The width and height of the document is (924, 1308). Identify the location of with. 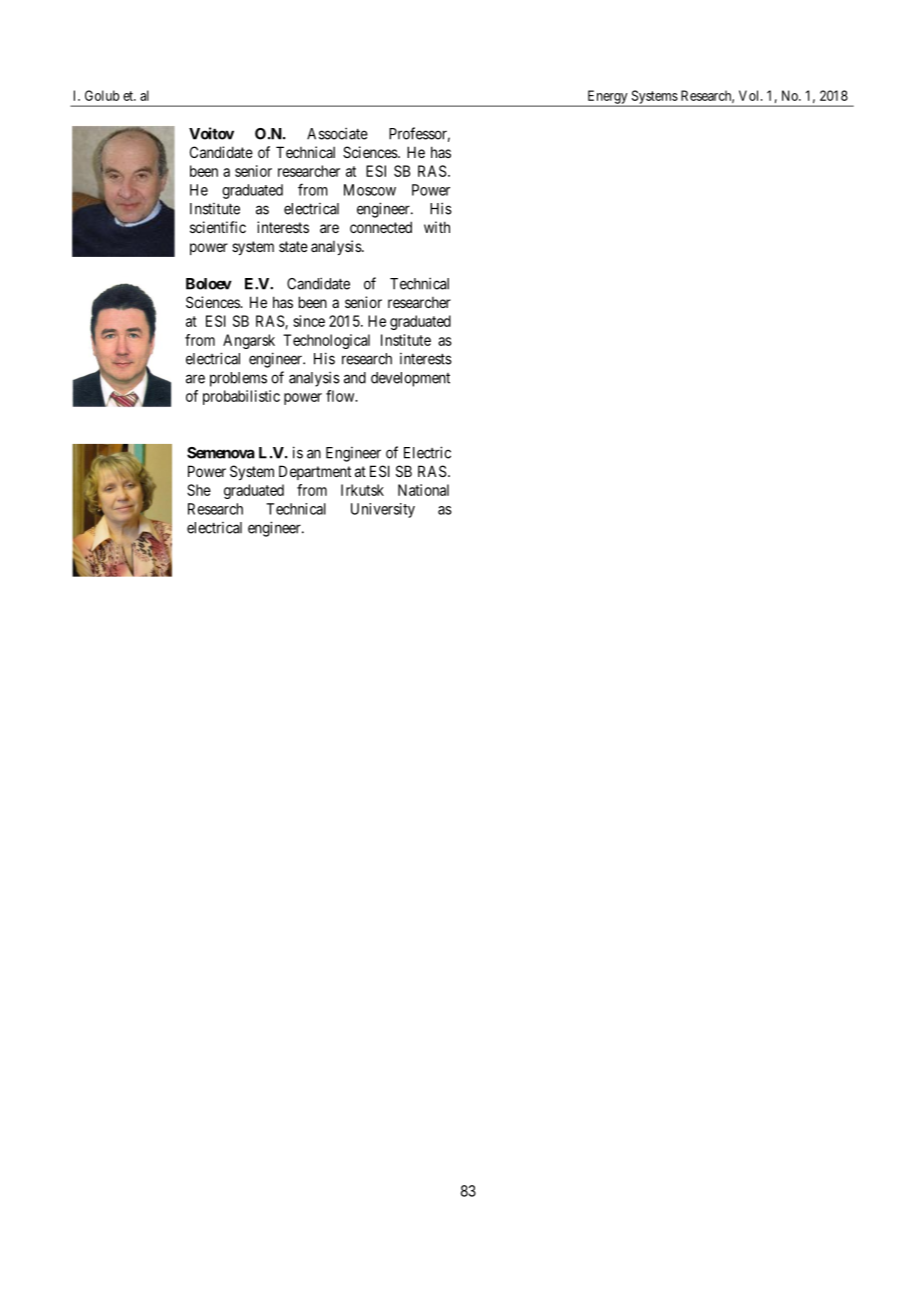
(437, 227).
